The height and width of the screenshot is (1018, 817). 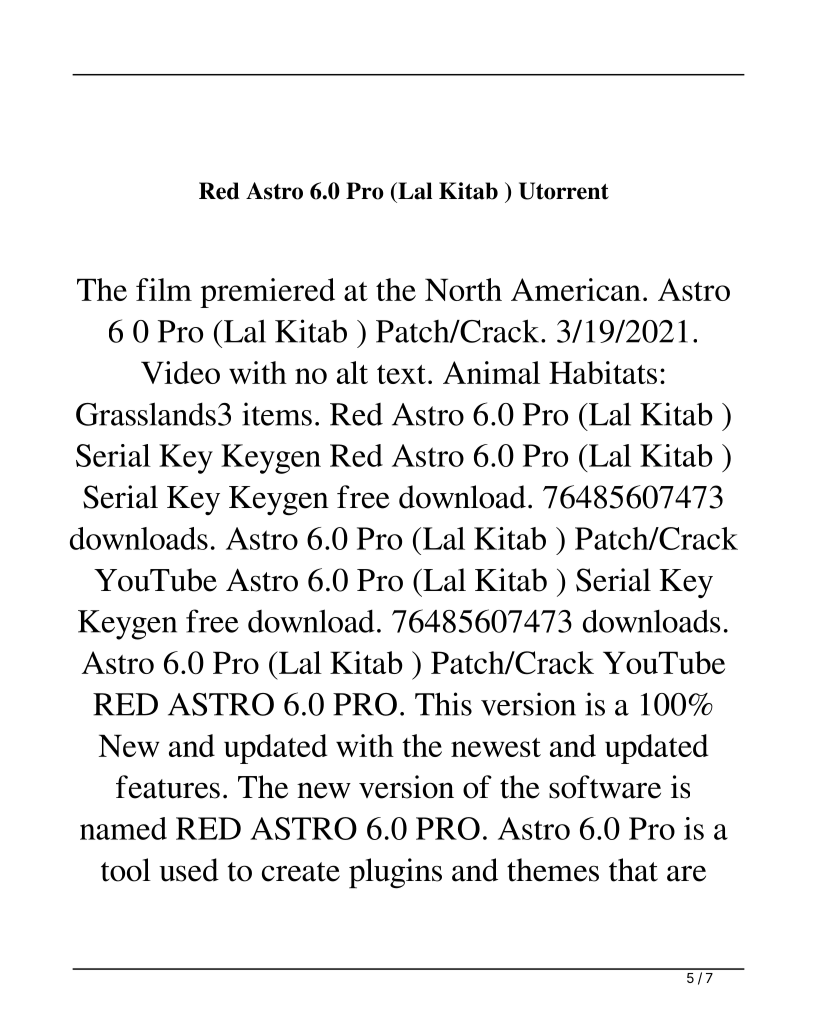 I want to click on Habitats, so click(x=603, y=372).
